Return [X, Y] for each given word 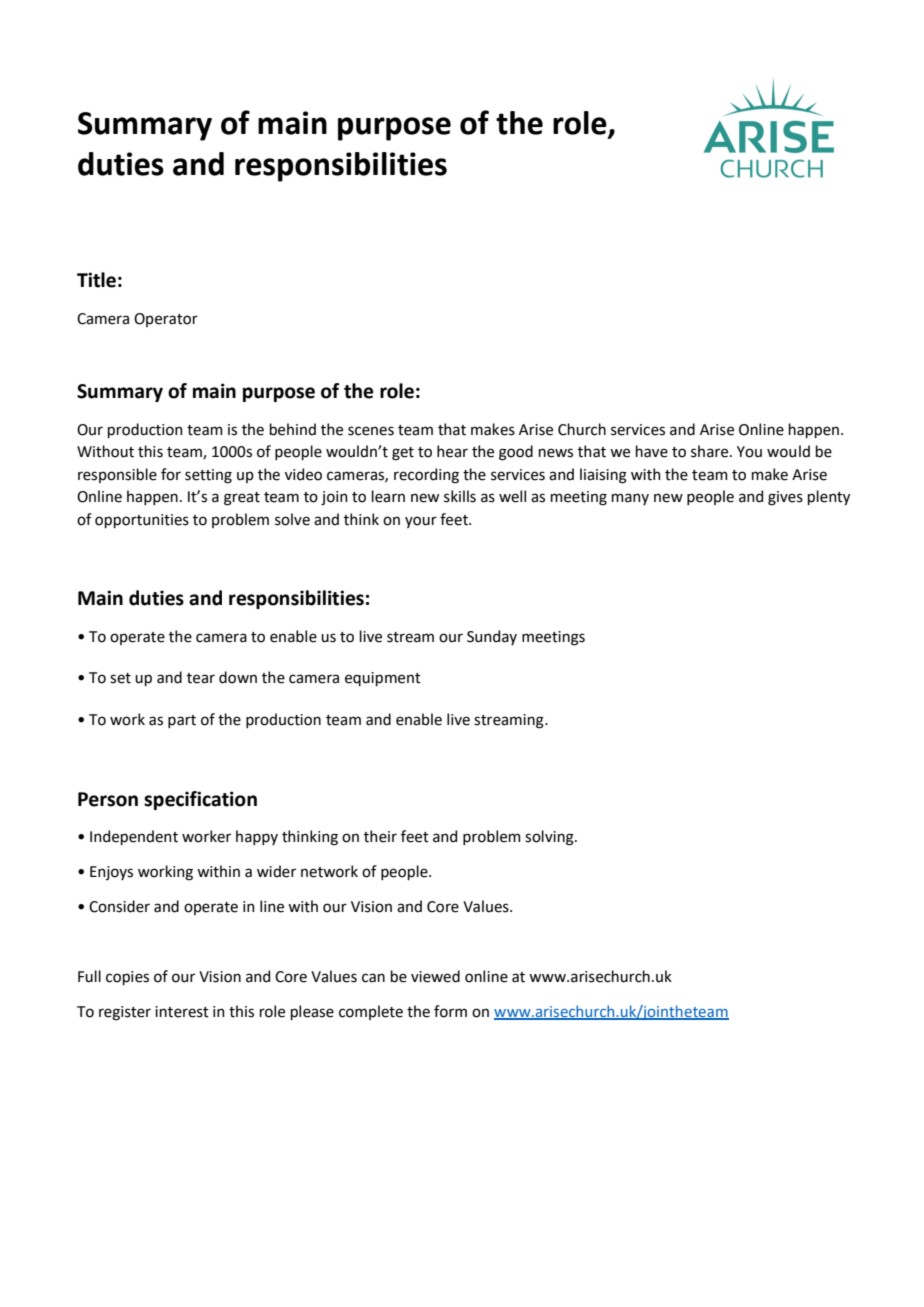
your [421, 522]
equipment [383, 679]
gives [785, 498]
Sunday [492, 637]
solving [550, 838]
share [711, 451]
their [380, 836]
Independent [134, 837]
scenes [371, 431]
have [652, 451]
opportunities [142, 521]
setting [208, 476]
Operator [166, 320]
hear [452, 451]
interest [182, 1012]
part [182, 721]
